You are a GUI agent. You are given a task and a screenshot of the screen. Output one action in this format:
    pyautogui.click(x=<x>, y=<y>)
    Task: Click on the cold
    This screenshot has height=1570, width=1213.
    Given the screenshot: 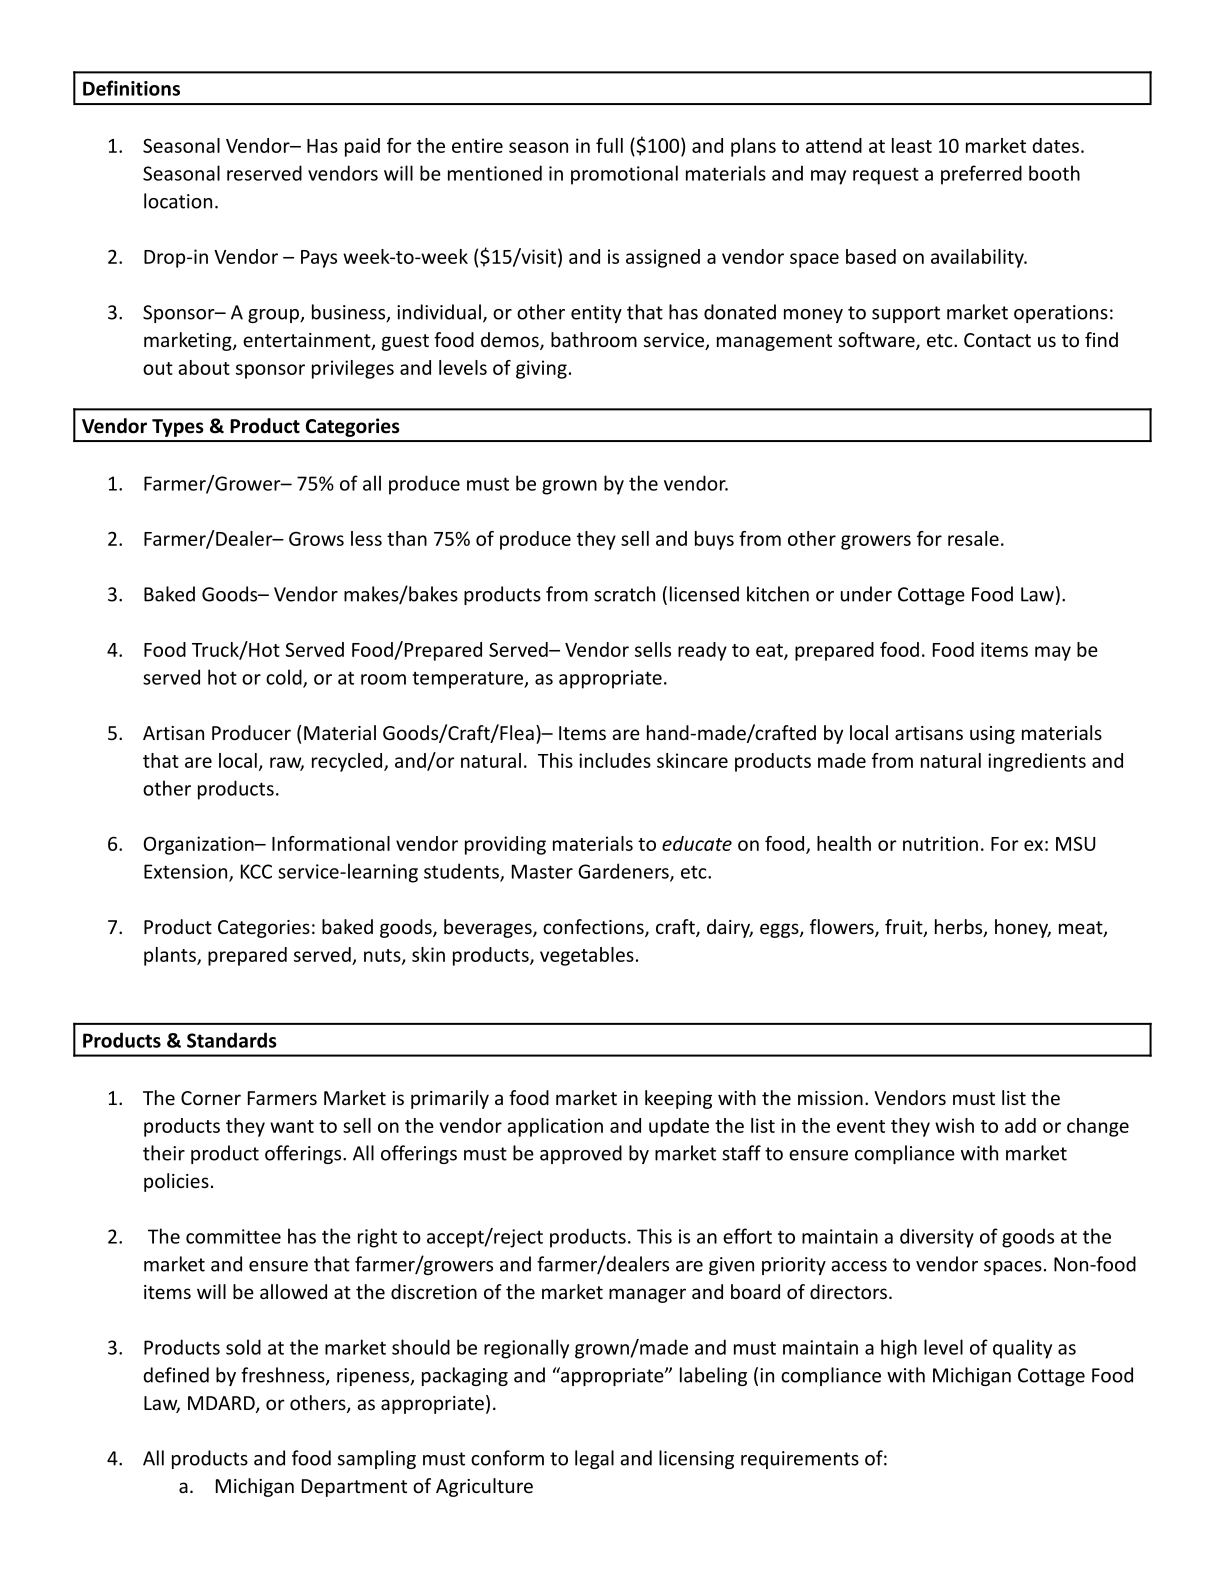 What is the action you would take?
    pyautogui.click(x=285, y=678)
